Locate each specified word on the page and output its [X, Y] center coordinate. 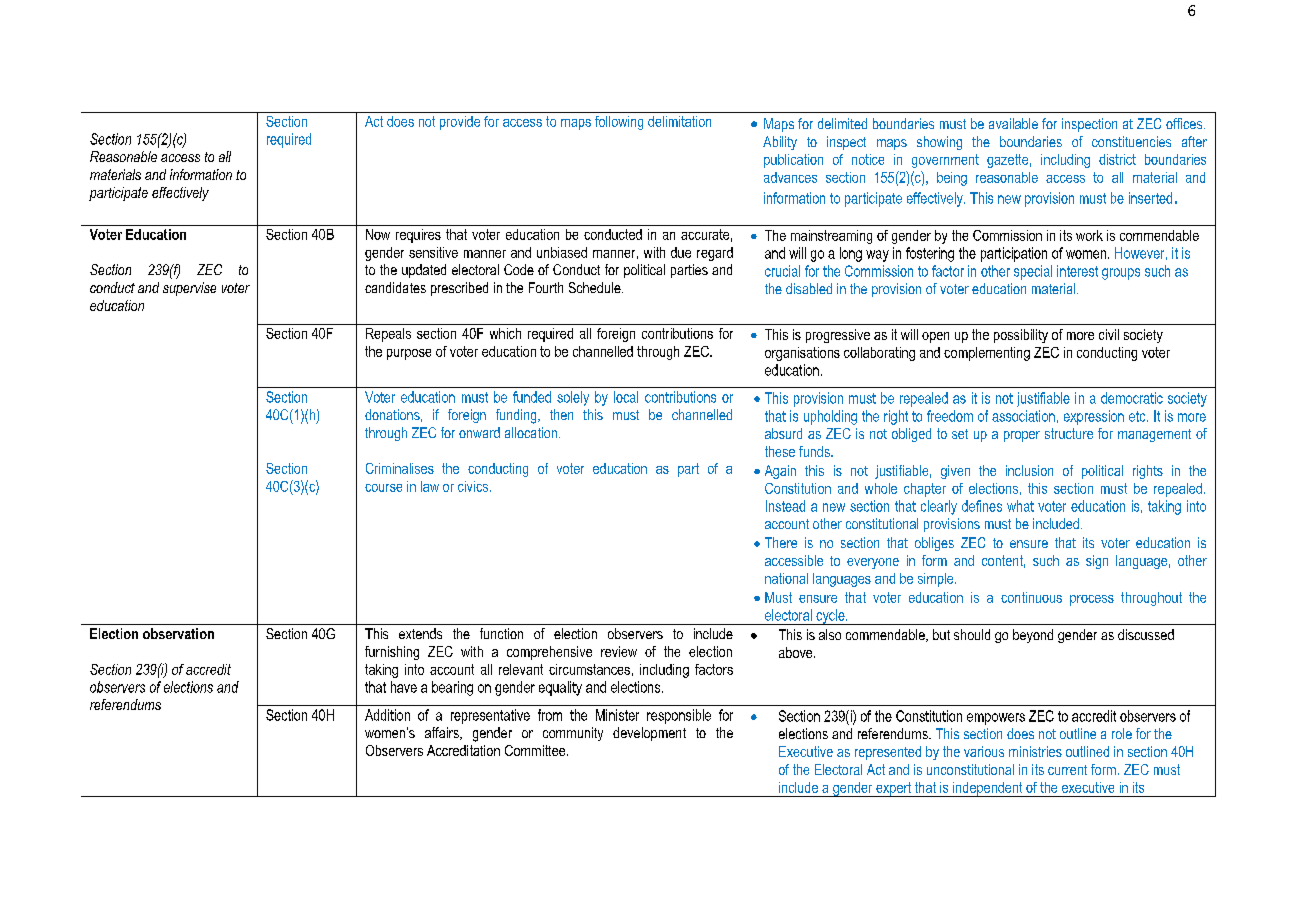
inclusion [1029, 470]
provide [460, 123]
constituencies [1131, 141]
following [619, 123]
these [780, 451]
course [383, 488]
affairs [443, 733]
